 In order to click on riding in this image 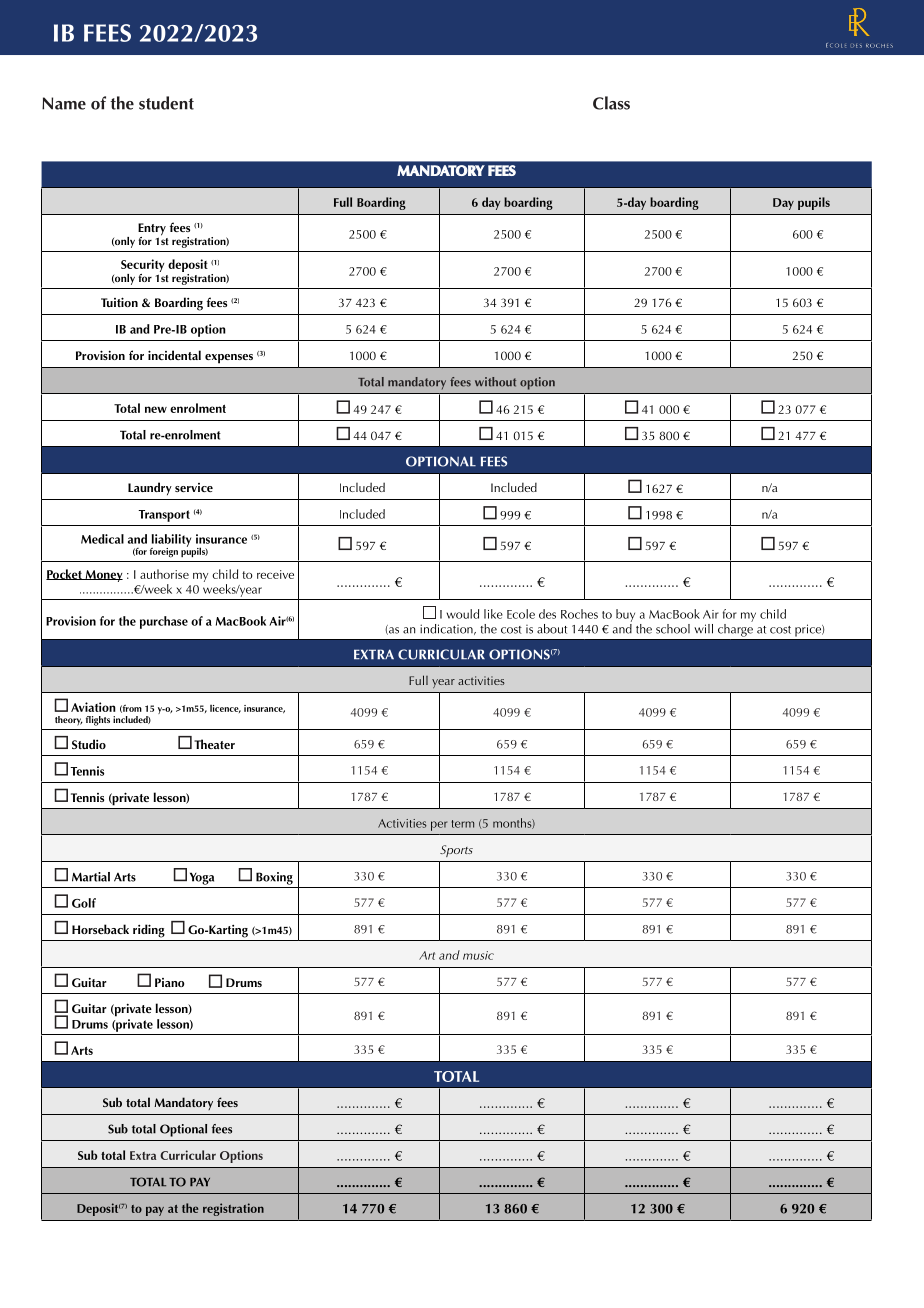, I will do `click(149, 931)`.
